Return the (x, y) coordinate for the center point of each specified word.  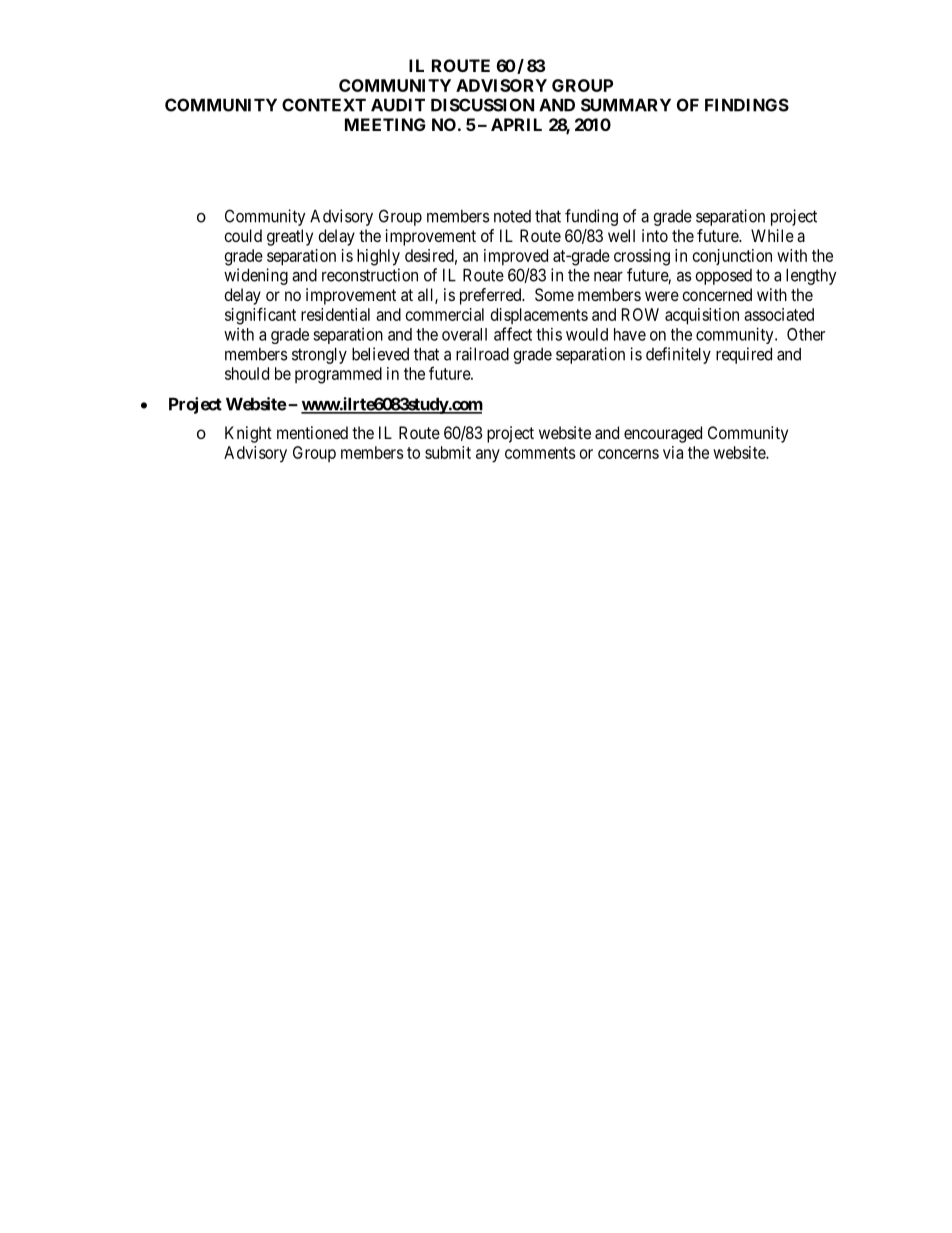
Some (554, 294)
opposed (723, 277)
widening (256, 276)
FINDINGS (747, 105)
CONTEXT (324, 105)
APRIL (516, 124)
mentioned (312, 432)
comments (540, 453)
